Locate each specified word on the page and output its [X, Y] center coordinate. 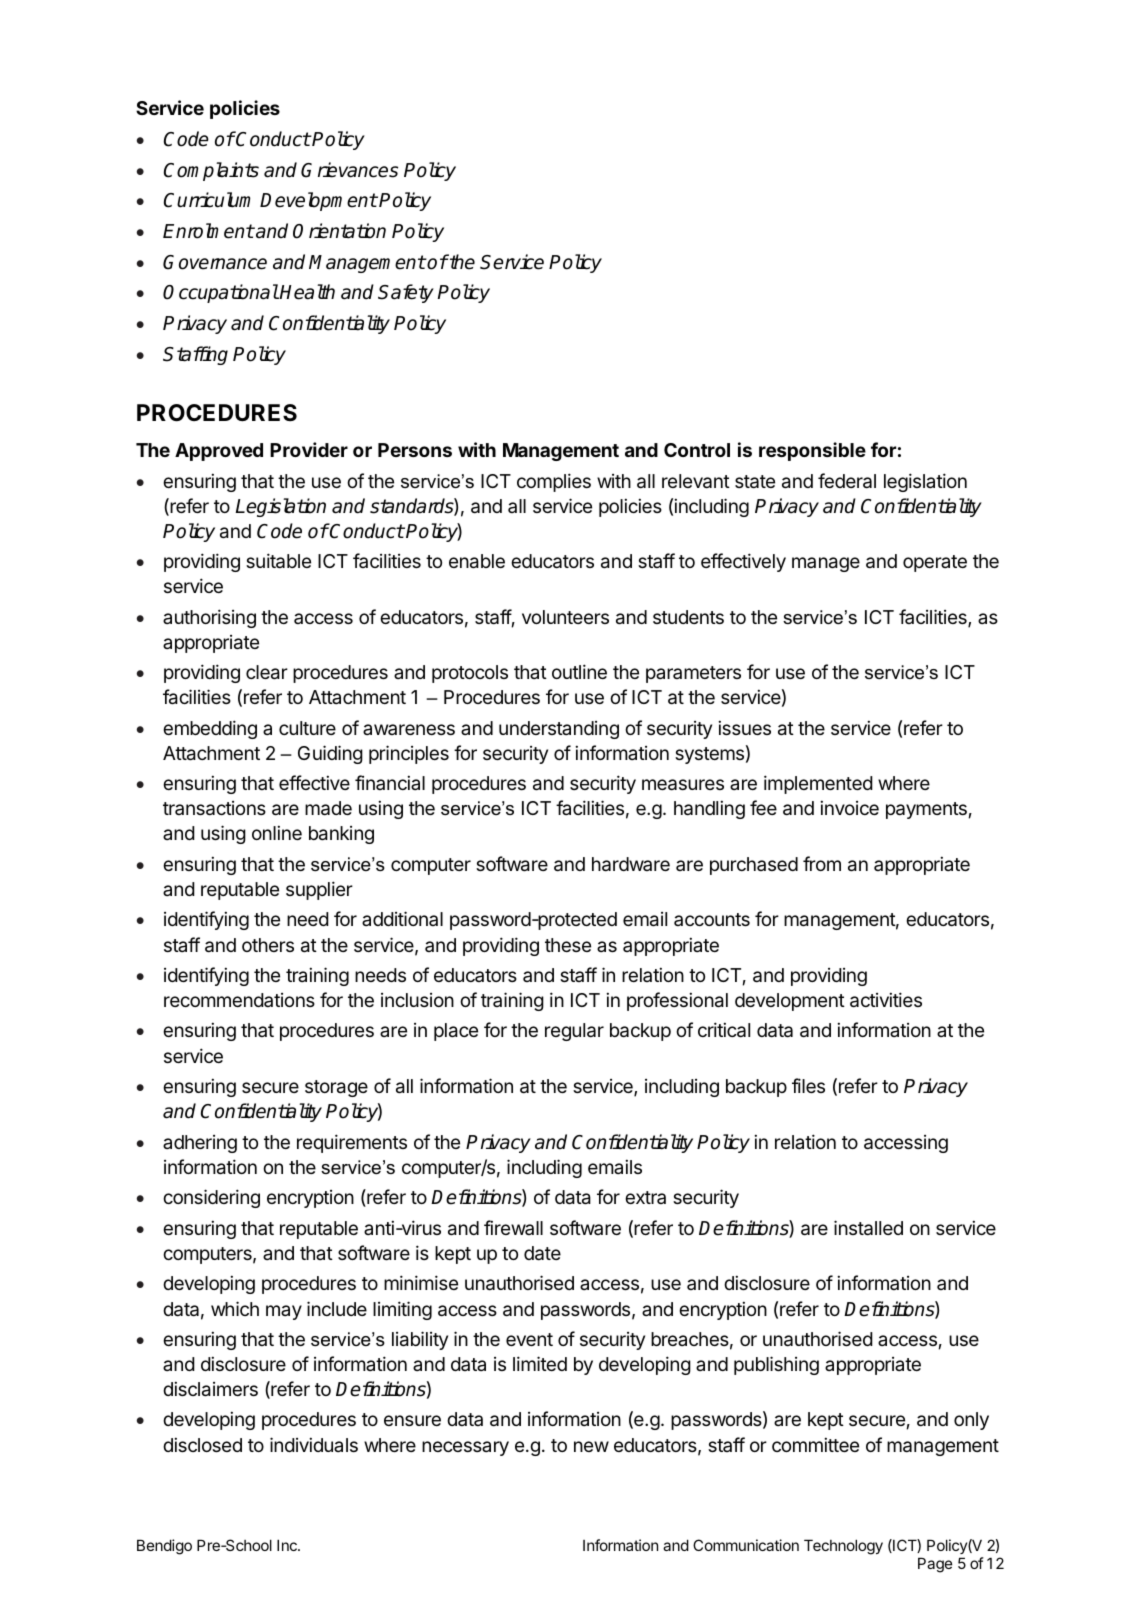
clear [267, 672]
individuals [314, 1444]
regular [574, 1032]
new [591, 1446]
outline [579, 671]
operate [935, 563]
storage [336, 1088]
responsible [812, 451]
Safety [406, 293]
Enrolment [208, 231]
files [808, 1085]
